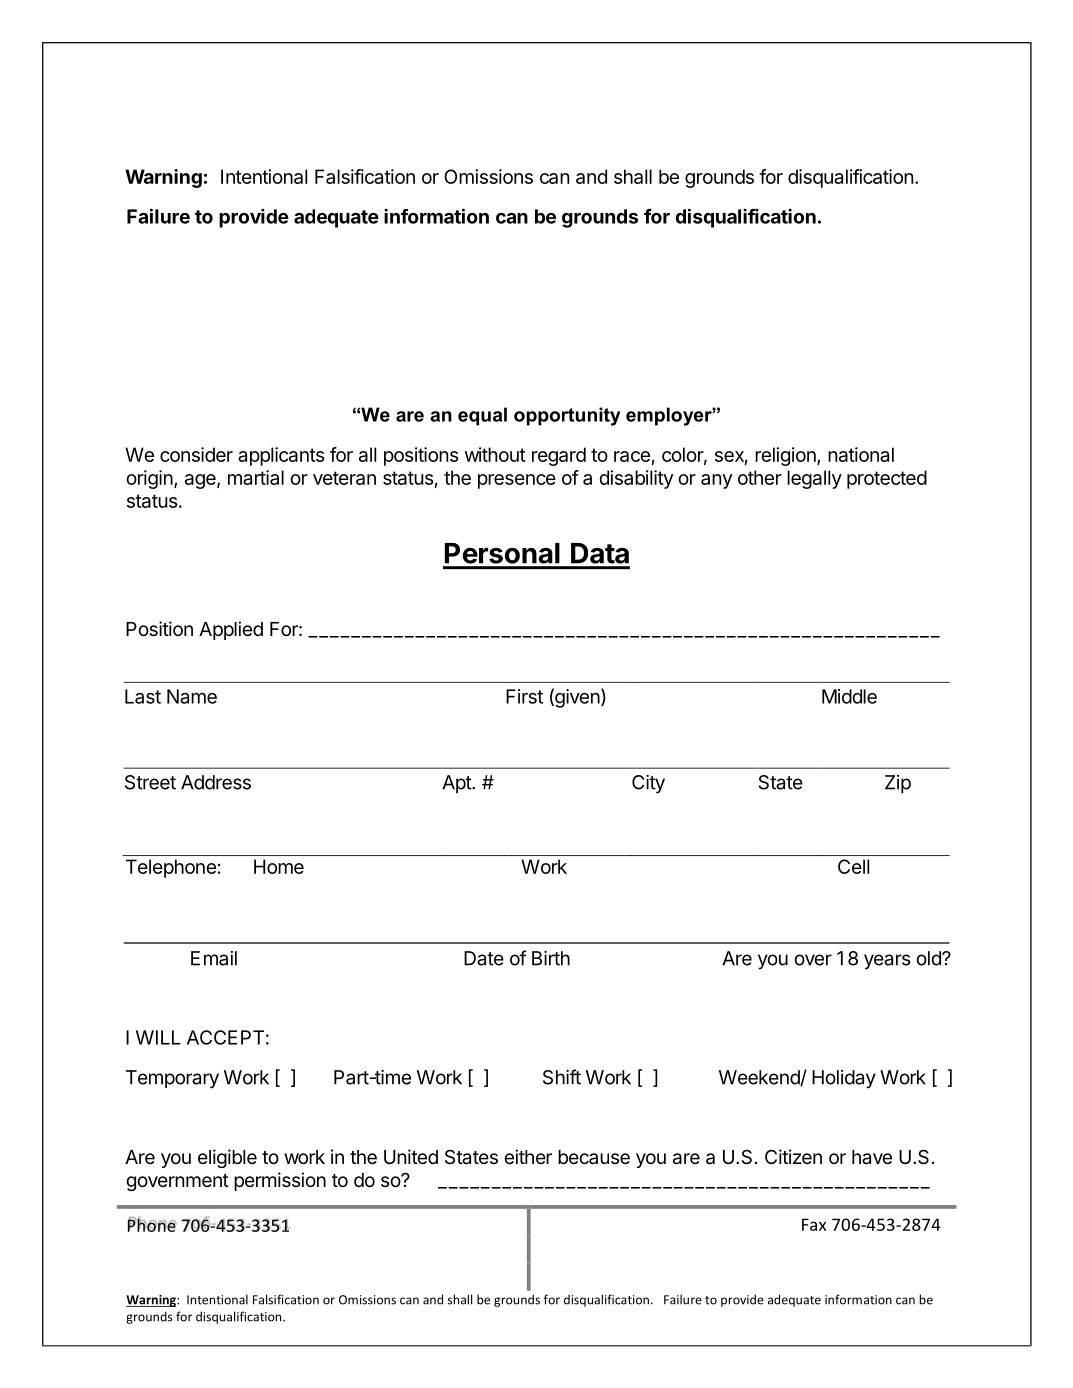 The image size is (1073, 1388). What do you see at coordinates (861, 454) in the document?
I see `national` at bounding box center [861, 454].
